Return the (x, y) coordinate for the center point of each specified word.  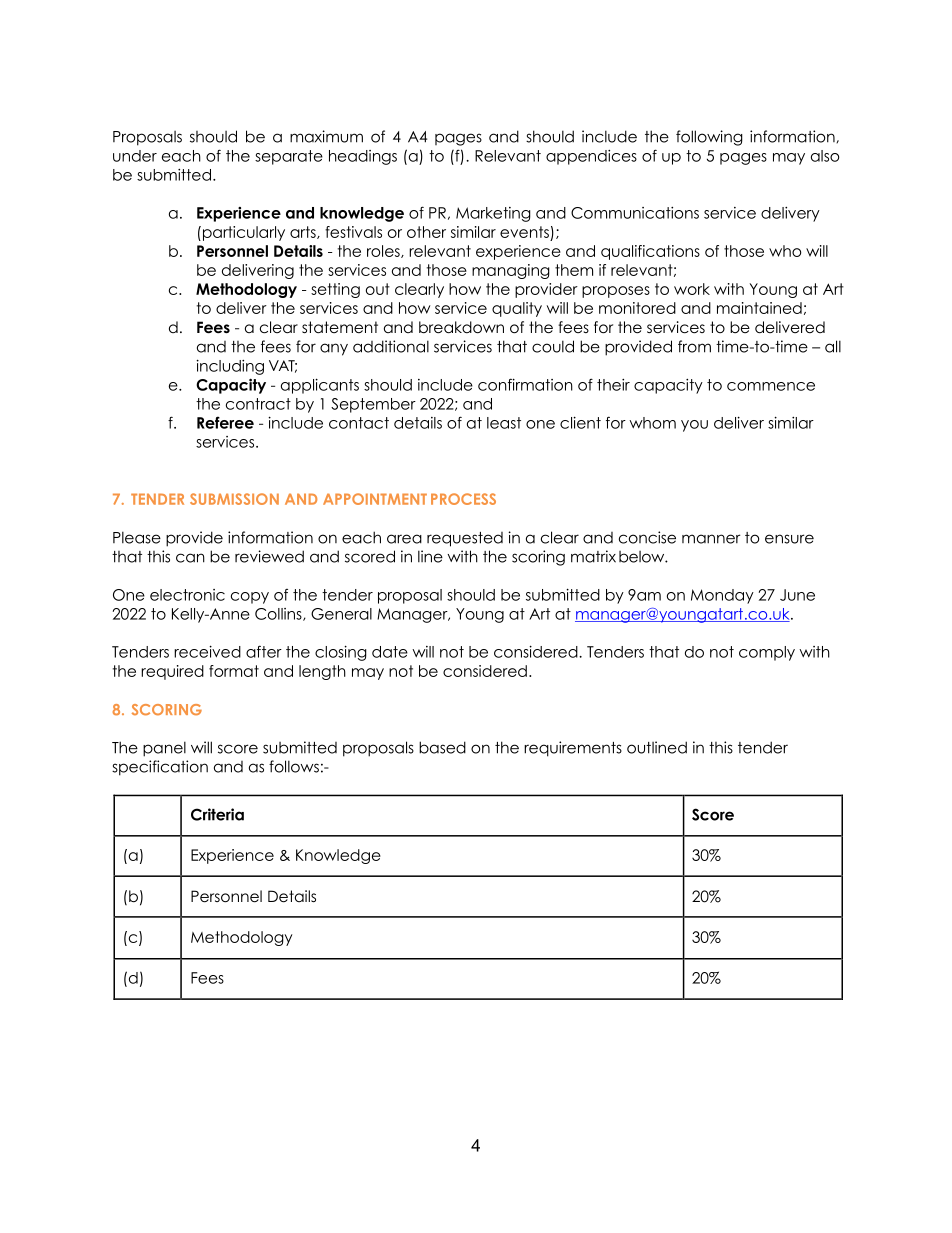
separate (289, 157)
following (709, 138)
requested (465, 539)
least (504, 423)
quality (517, 309)
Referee (225, 422)
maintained (759, 308)
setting (335, 290)
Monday (722, 596)
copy (250, 598)
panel (164, 749)
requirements (573, 749)
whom (652, 423)
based (442, 747)
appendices (591, 157)
